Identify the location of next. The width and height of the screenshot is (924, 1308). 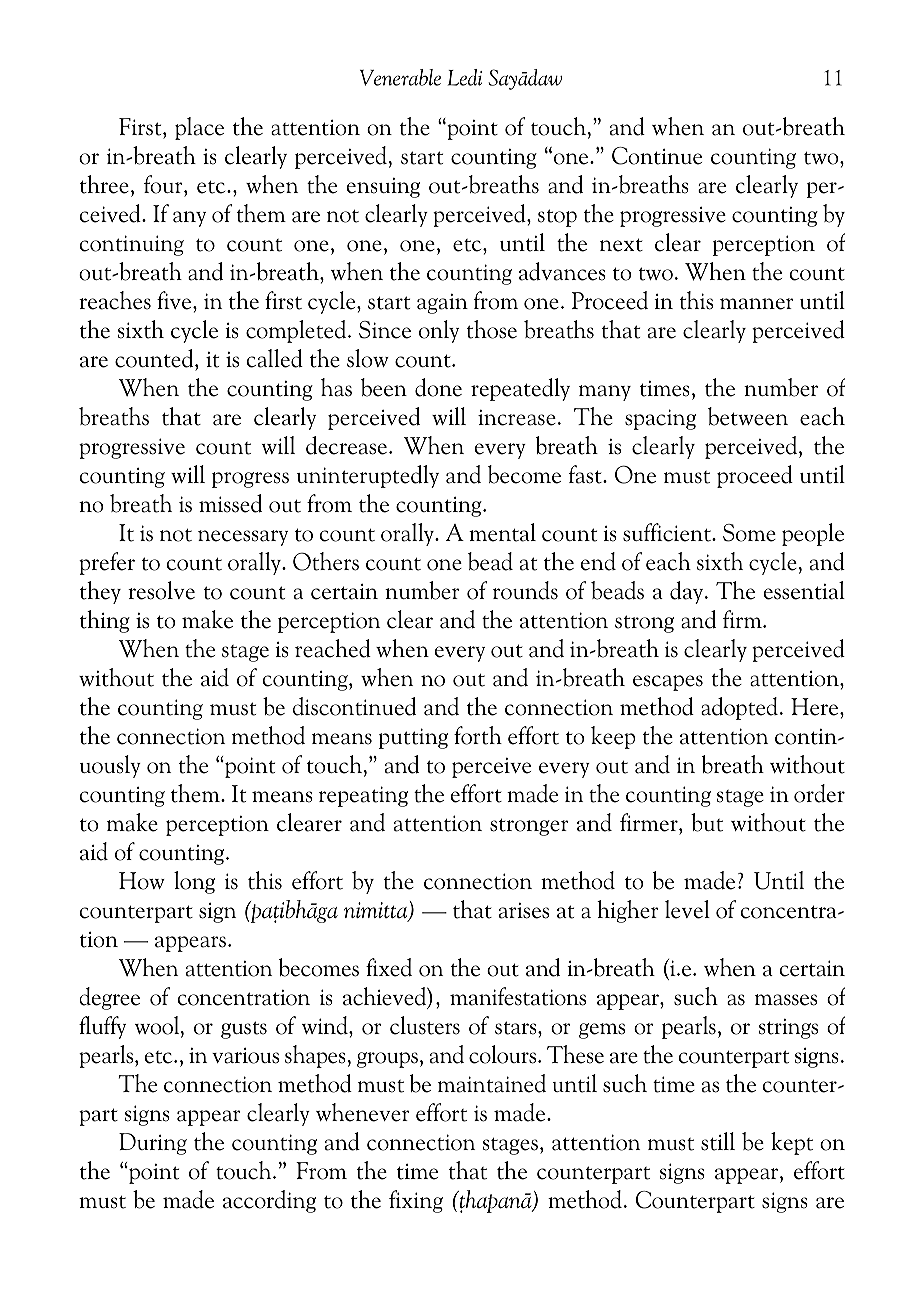
(621, 245).
